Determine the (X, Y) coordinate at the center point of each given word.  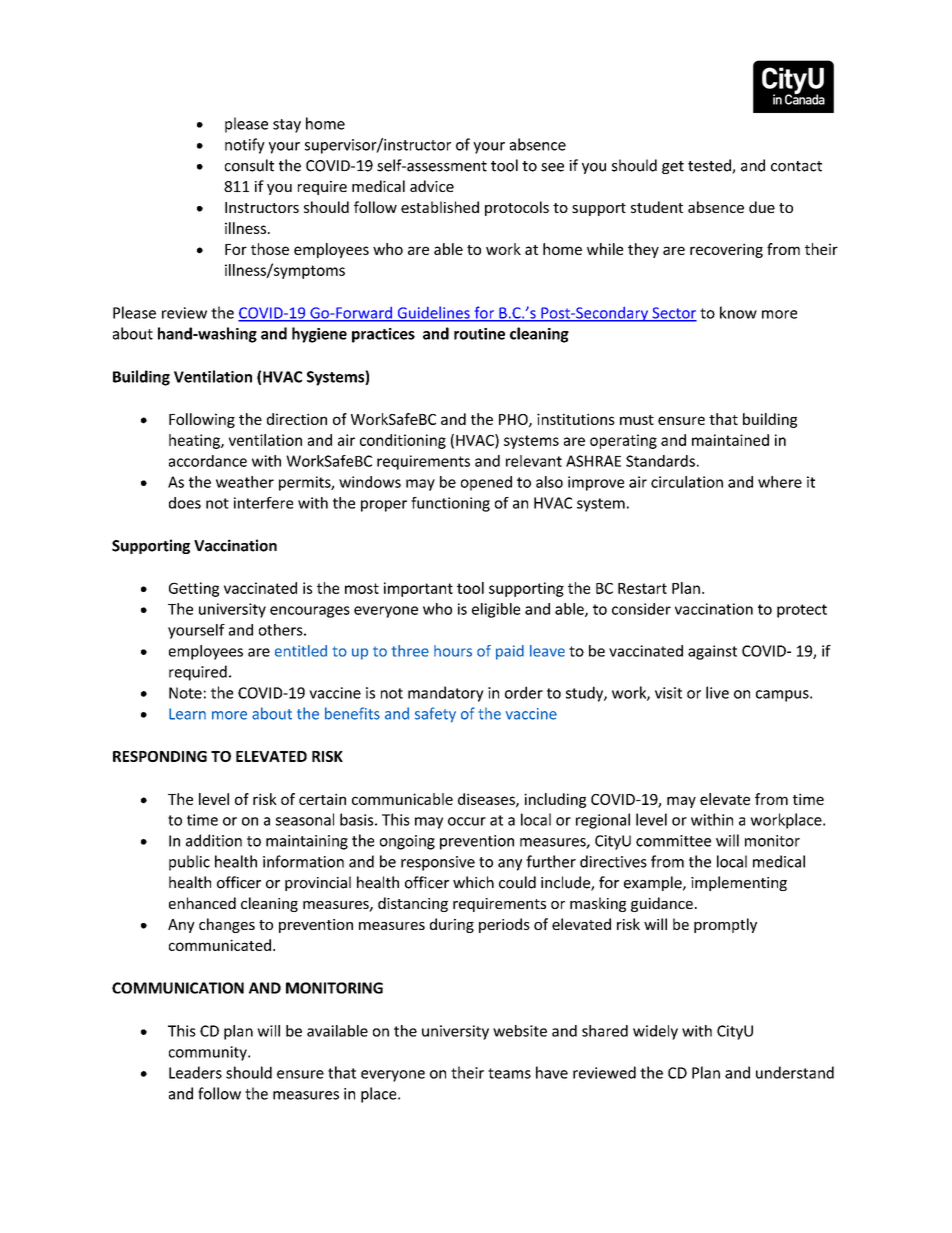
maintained (730, 440)
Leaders (195, 1072)
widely (655, 1032)
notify (245, 146)
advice (432, 186)
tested (710, 166)
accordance (208, 461)
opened (486, 483)
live (717, 692)
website (520, 1031)
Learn (187, 714)
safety (435, 715)
